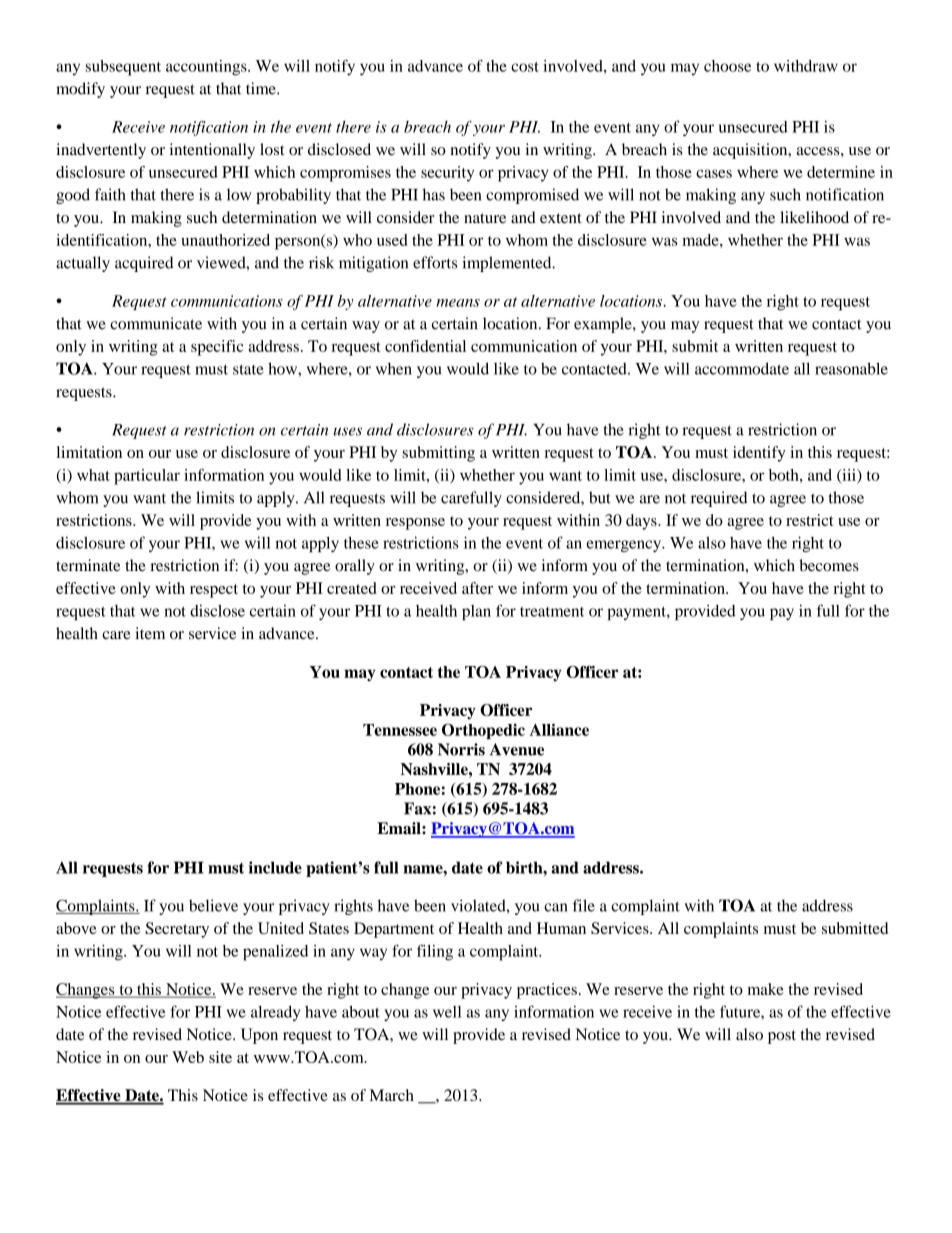 Image resolution: width=952 pixels, height=1233 pixels. What do you see at coordinates (447, 1012) in the image?
I see `well` at bounding box center [447, 1012].
